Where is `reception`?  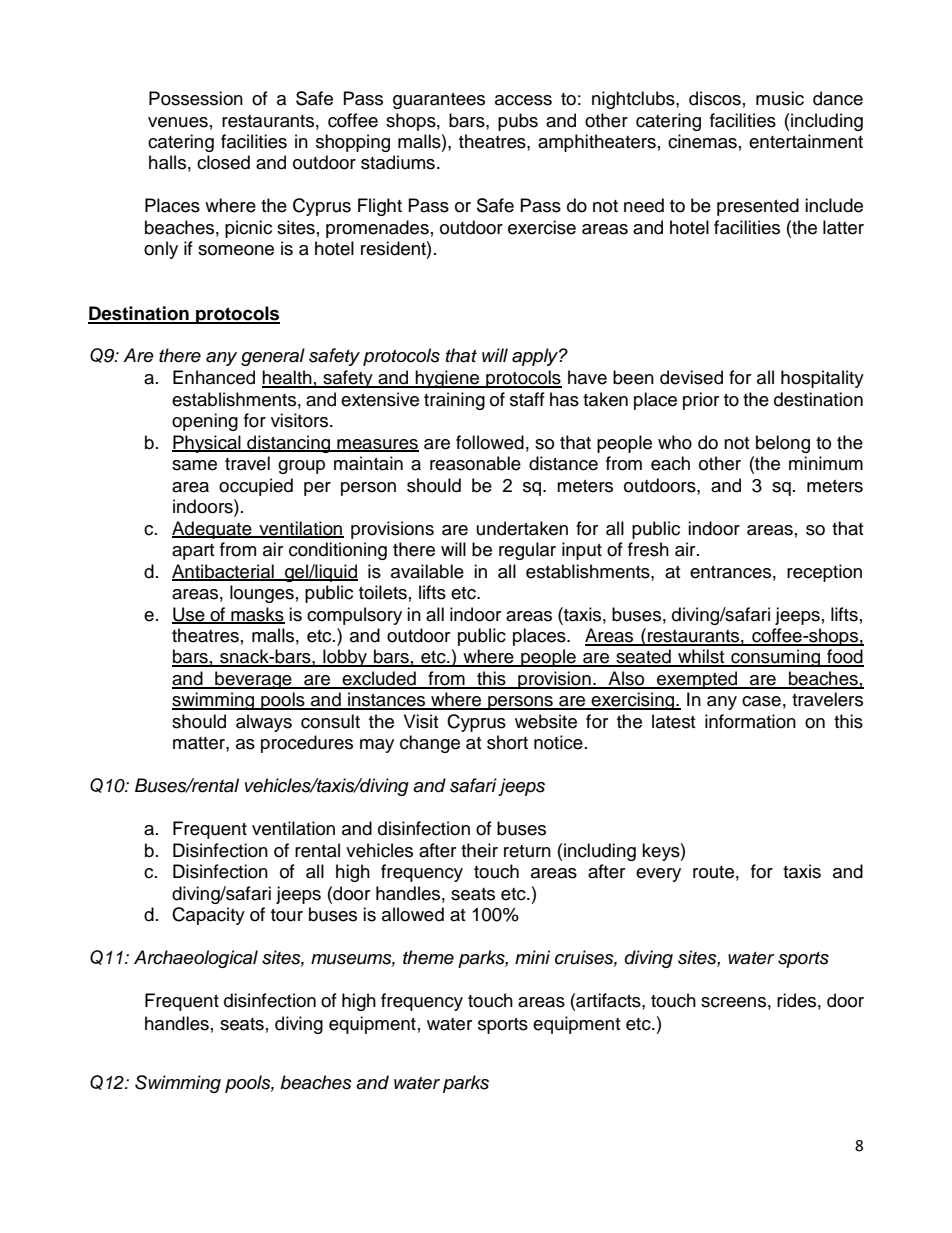
reception is located at coordinates (824, 573).
